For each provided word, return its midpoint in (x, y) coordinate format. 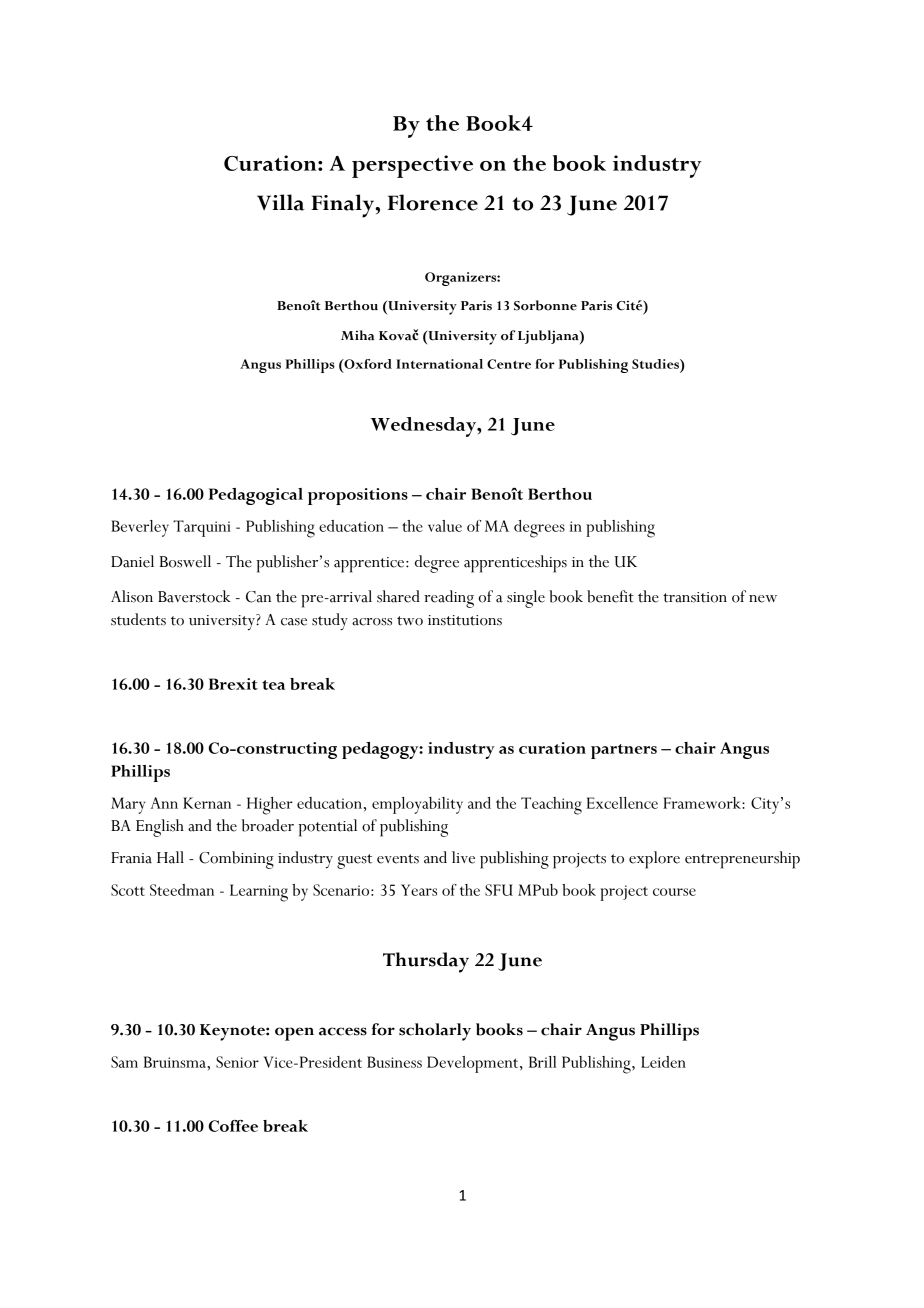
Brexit (233, 684)
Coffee (233, 1126)
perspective (412, 166)
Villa (280, 202)
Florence (433, 202)
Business (394, 1062)
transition (695, 597)
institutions (465, 620)
